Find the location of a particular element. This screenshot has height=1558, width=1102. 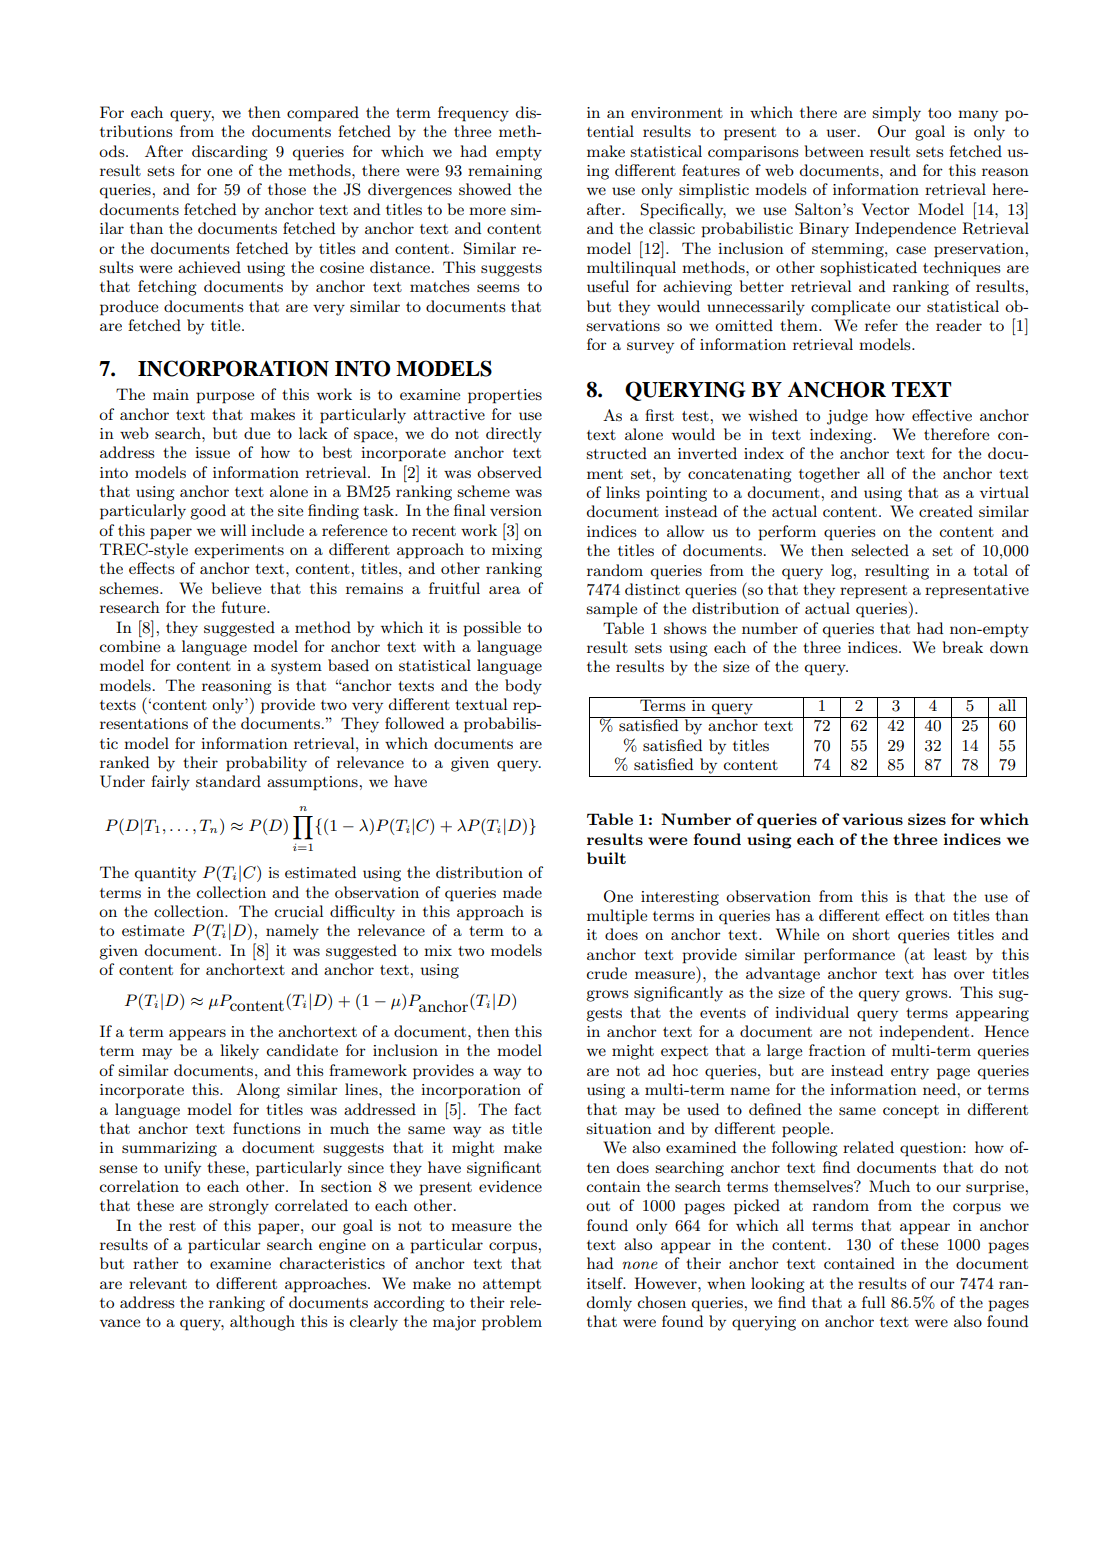

version is located at coordinates (516, 510).
